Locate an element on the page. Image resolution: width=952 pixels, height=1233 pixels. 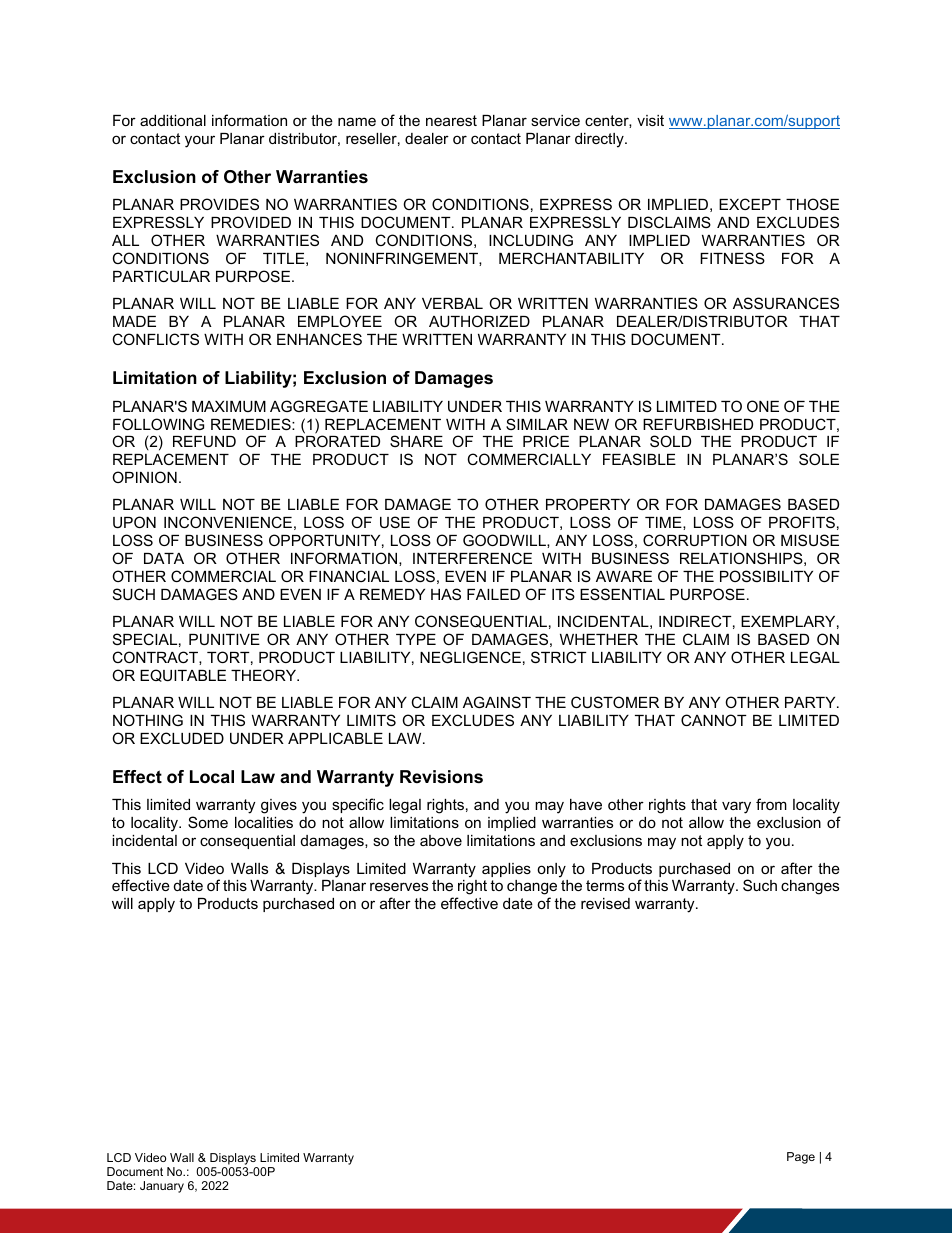
January is located at coordinates (162, 1187).
